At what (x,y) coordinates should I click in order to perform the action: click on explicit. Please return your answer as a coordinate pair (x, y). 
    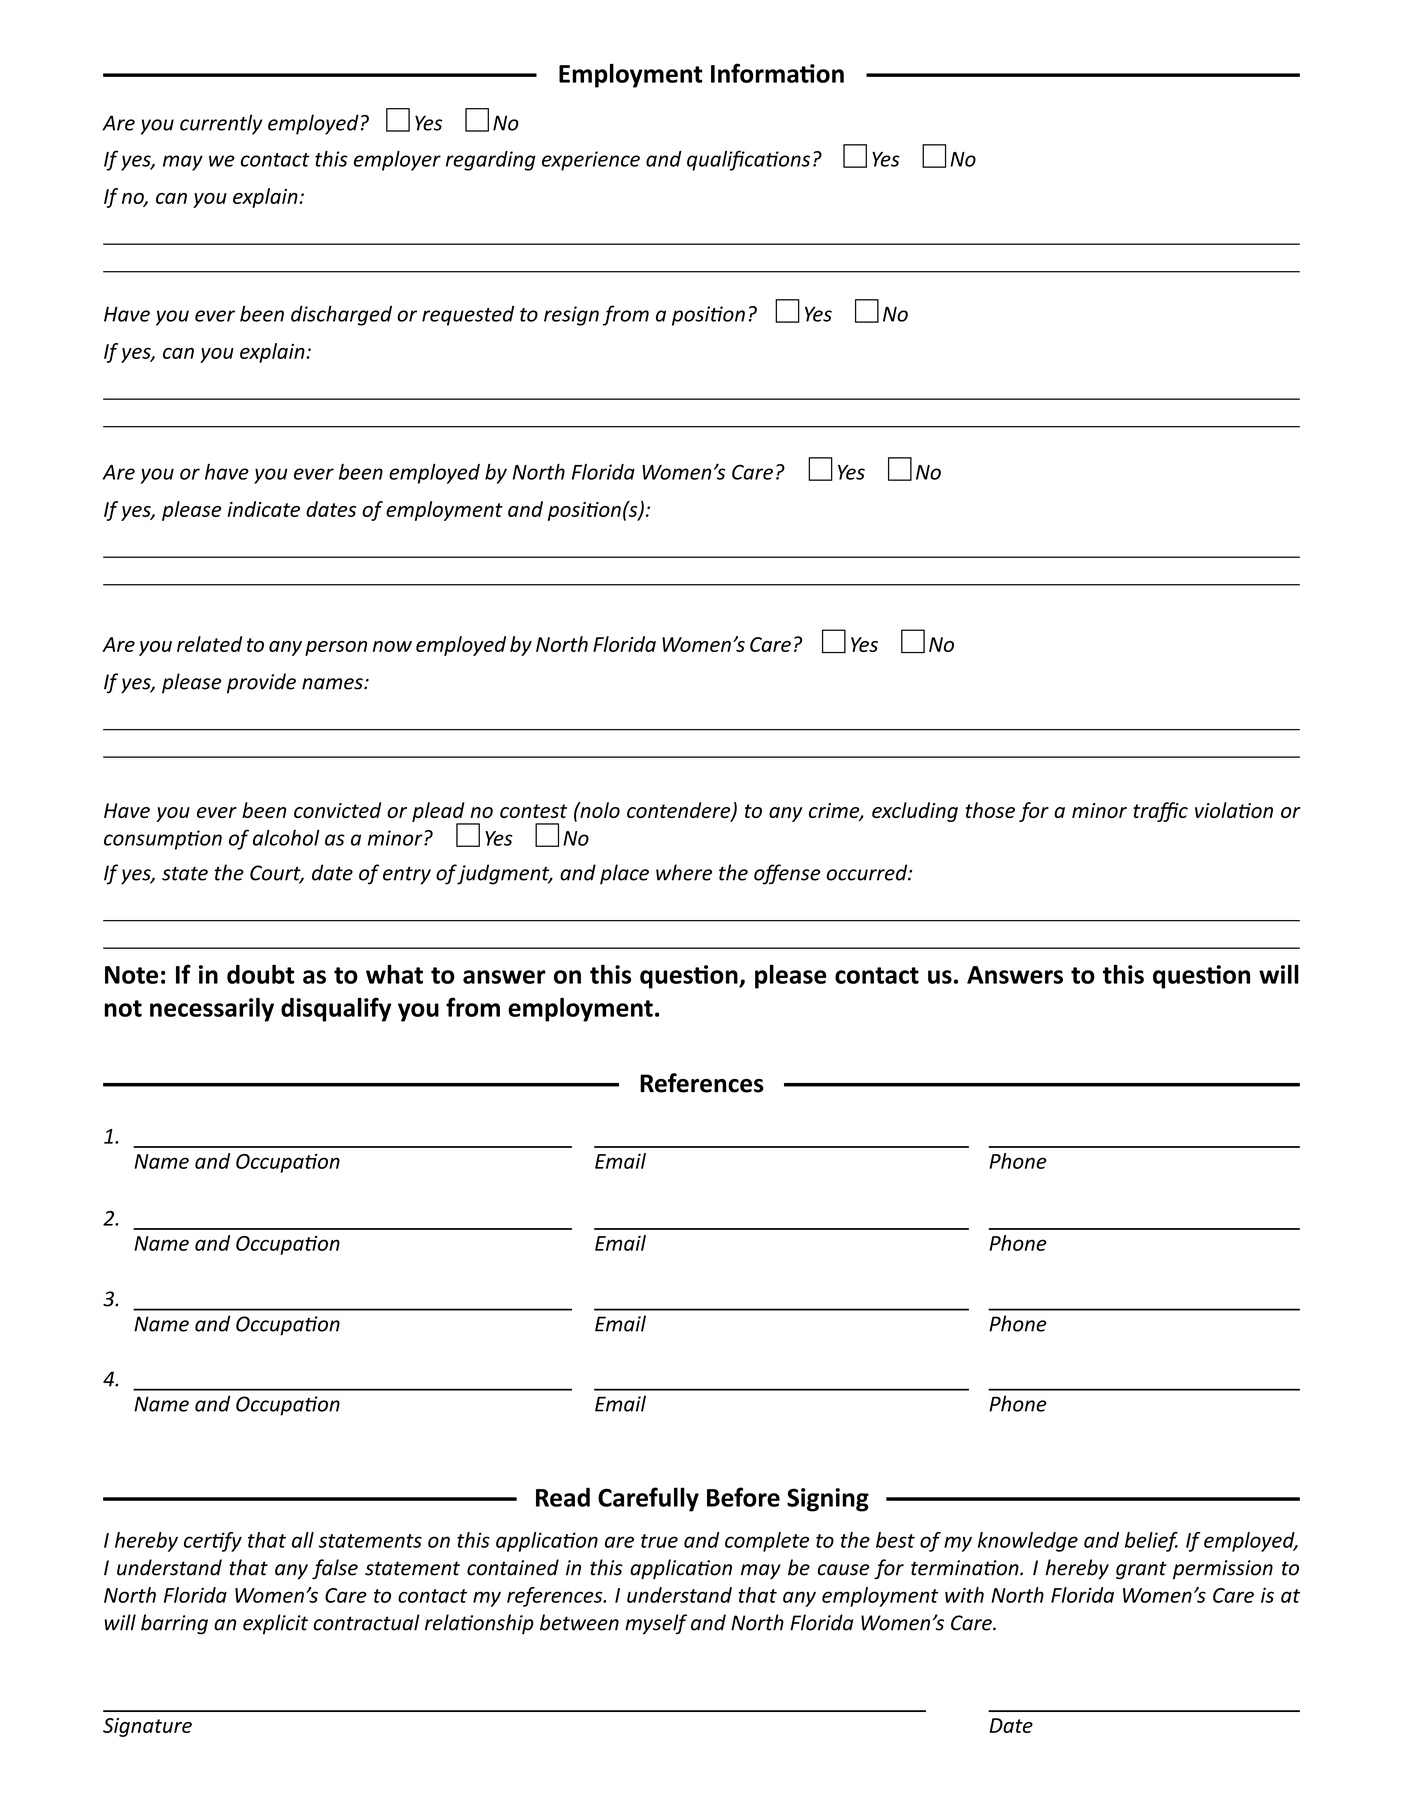
    Looking at the image, I should click on (275, 1624).
